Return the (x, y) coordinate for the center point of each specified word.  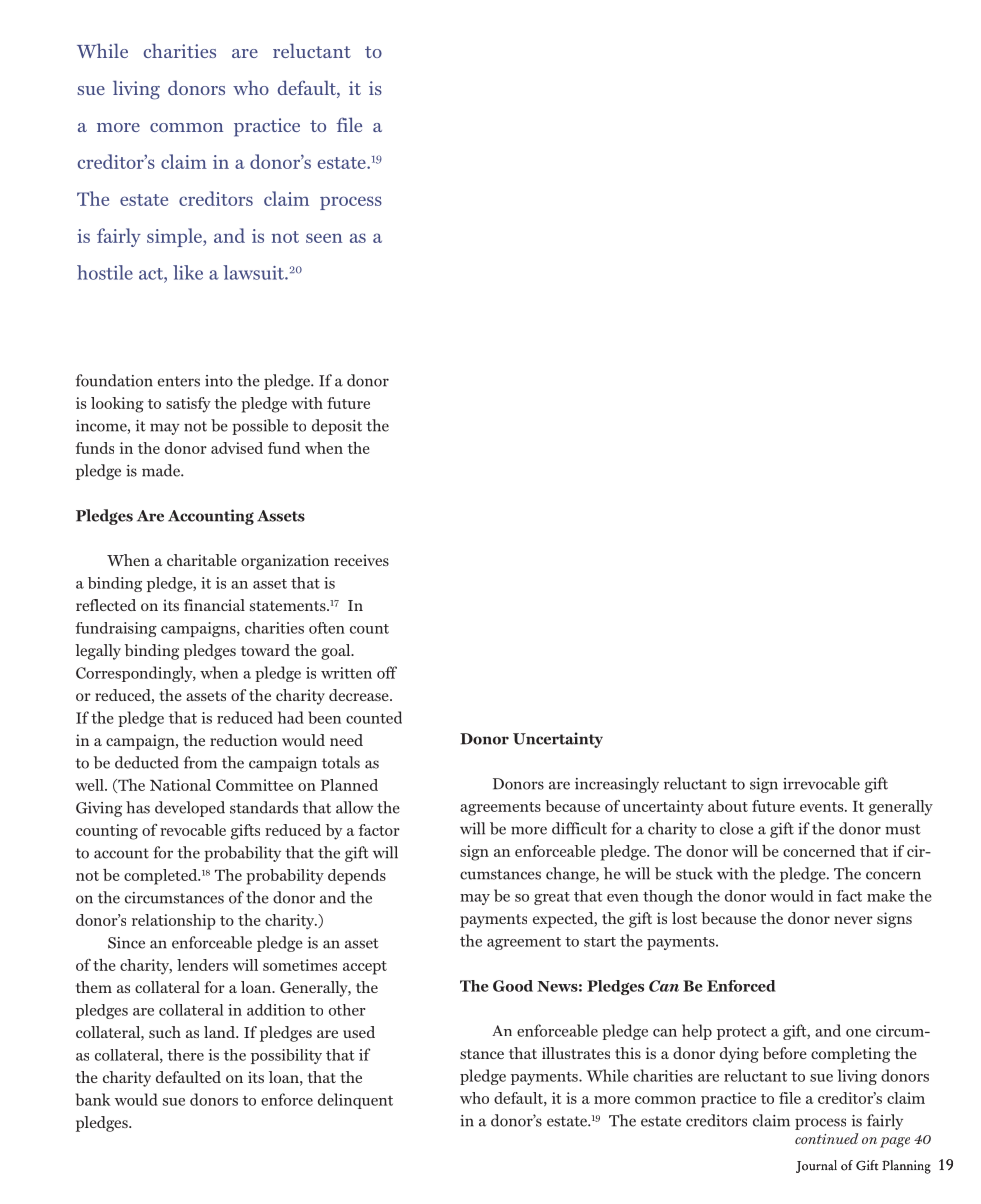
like (188, 272)
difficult (579, 828)
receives (361, 560)
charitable (202, 560)
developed (190, 809)
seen (324, 238)
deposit (337, 427)
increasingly (617, 785)
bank (93, 1099)
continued (826, 1138)
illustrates (576, 1053)
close (736, 828)
